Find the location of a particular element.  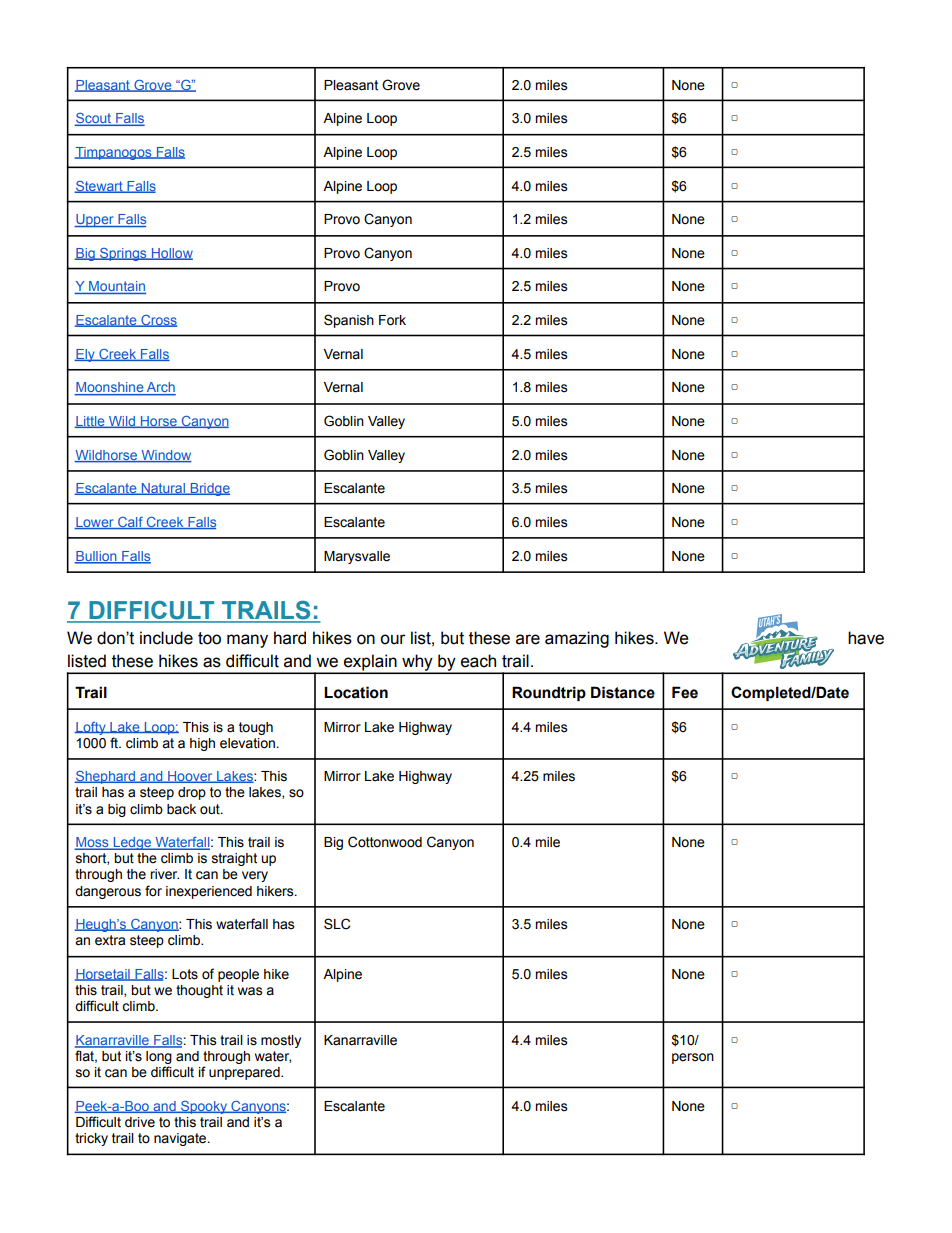

have is located at coordinates (866, 638).
